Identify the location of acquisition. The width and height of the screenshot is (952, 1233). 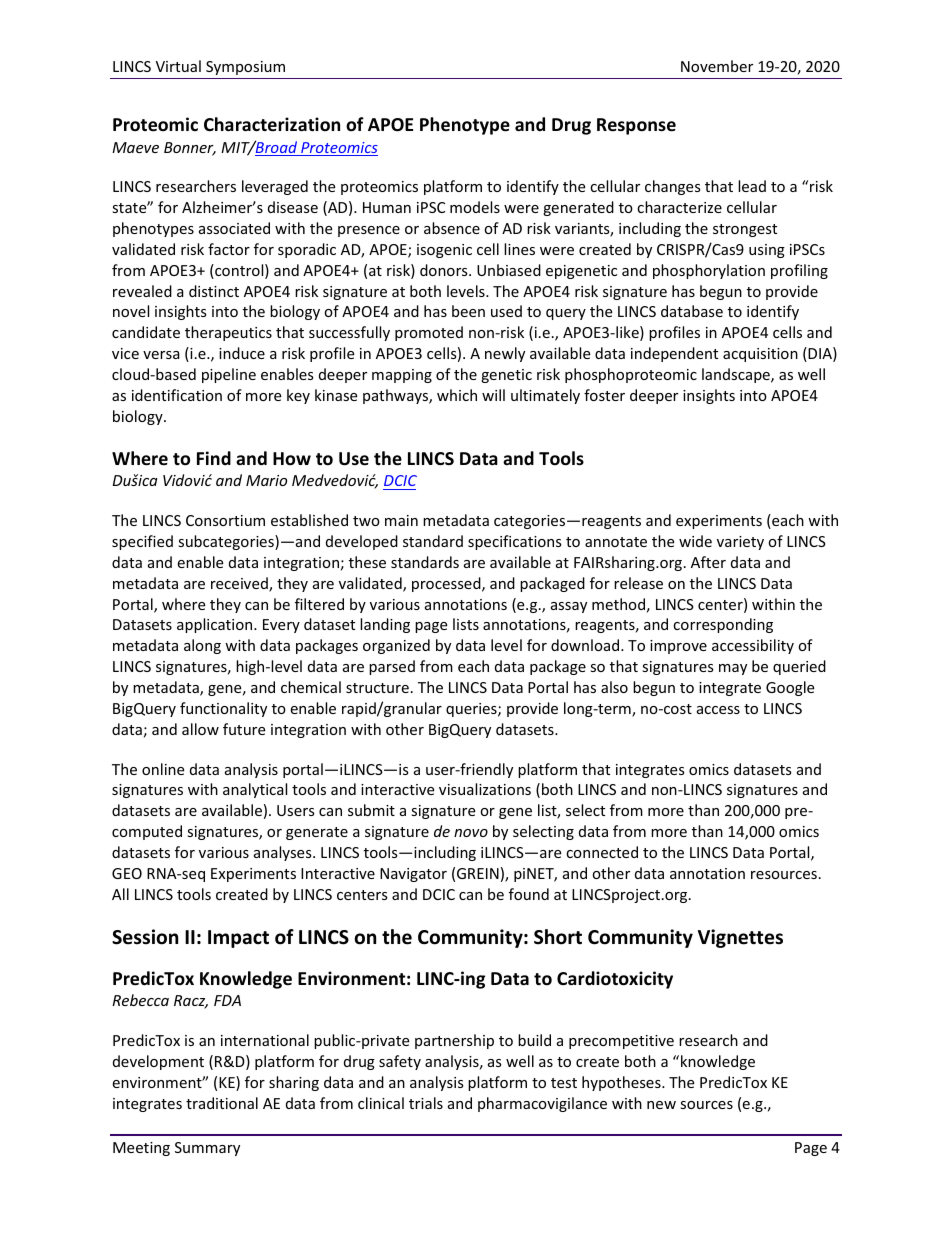
(760, 355).
